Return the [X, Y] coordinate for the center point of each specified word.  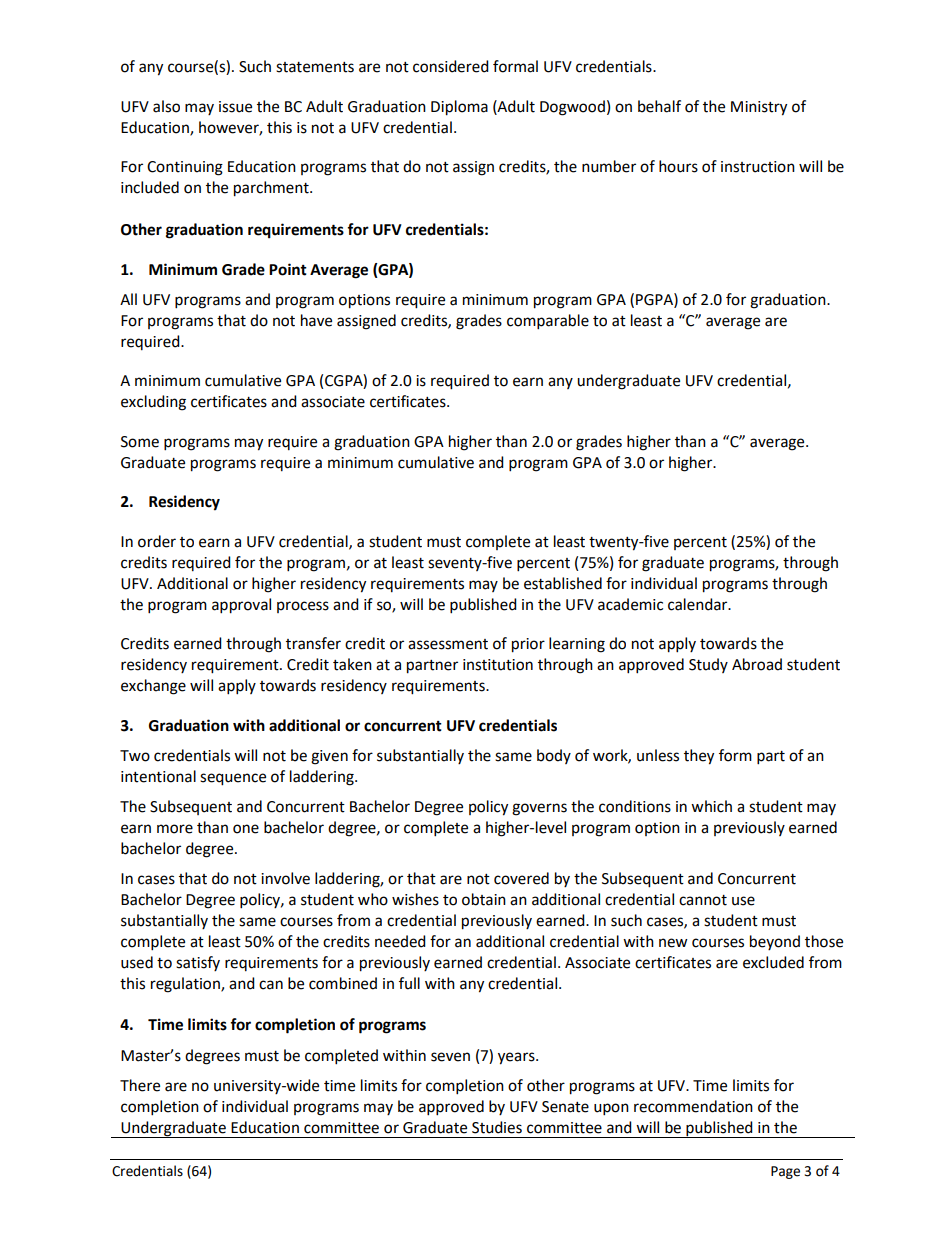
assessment [448, 644]
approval [241, 606]
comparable [548, 322]
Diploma [459, 108]
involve [285, 878]
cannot [703, 900]
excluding [153, 403]
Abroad [757, 664]
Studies [497, 1127]
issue [235, 107]
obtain [484, 899]
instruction [758, 167]
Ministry [759, 108]
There [140, 1085]
